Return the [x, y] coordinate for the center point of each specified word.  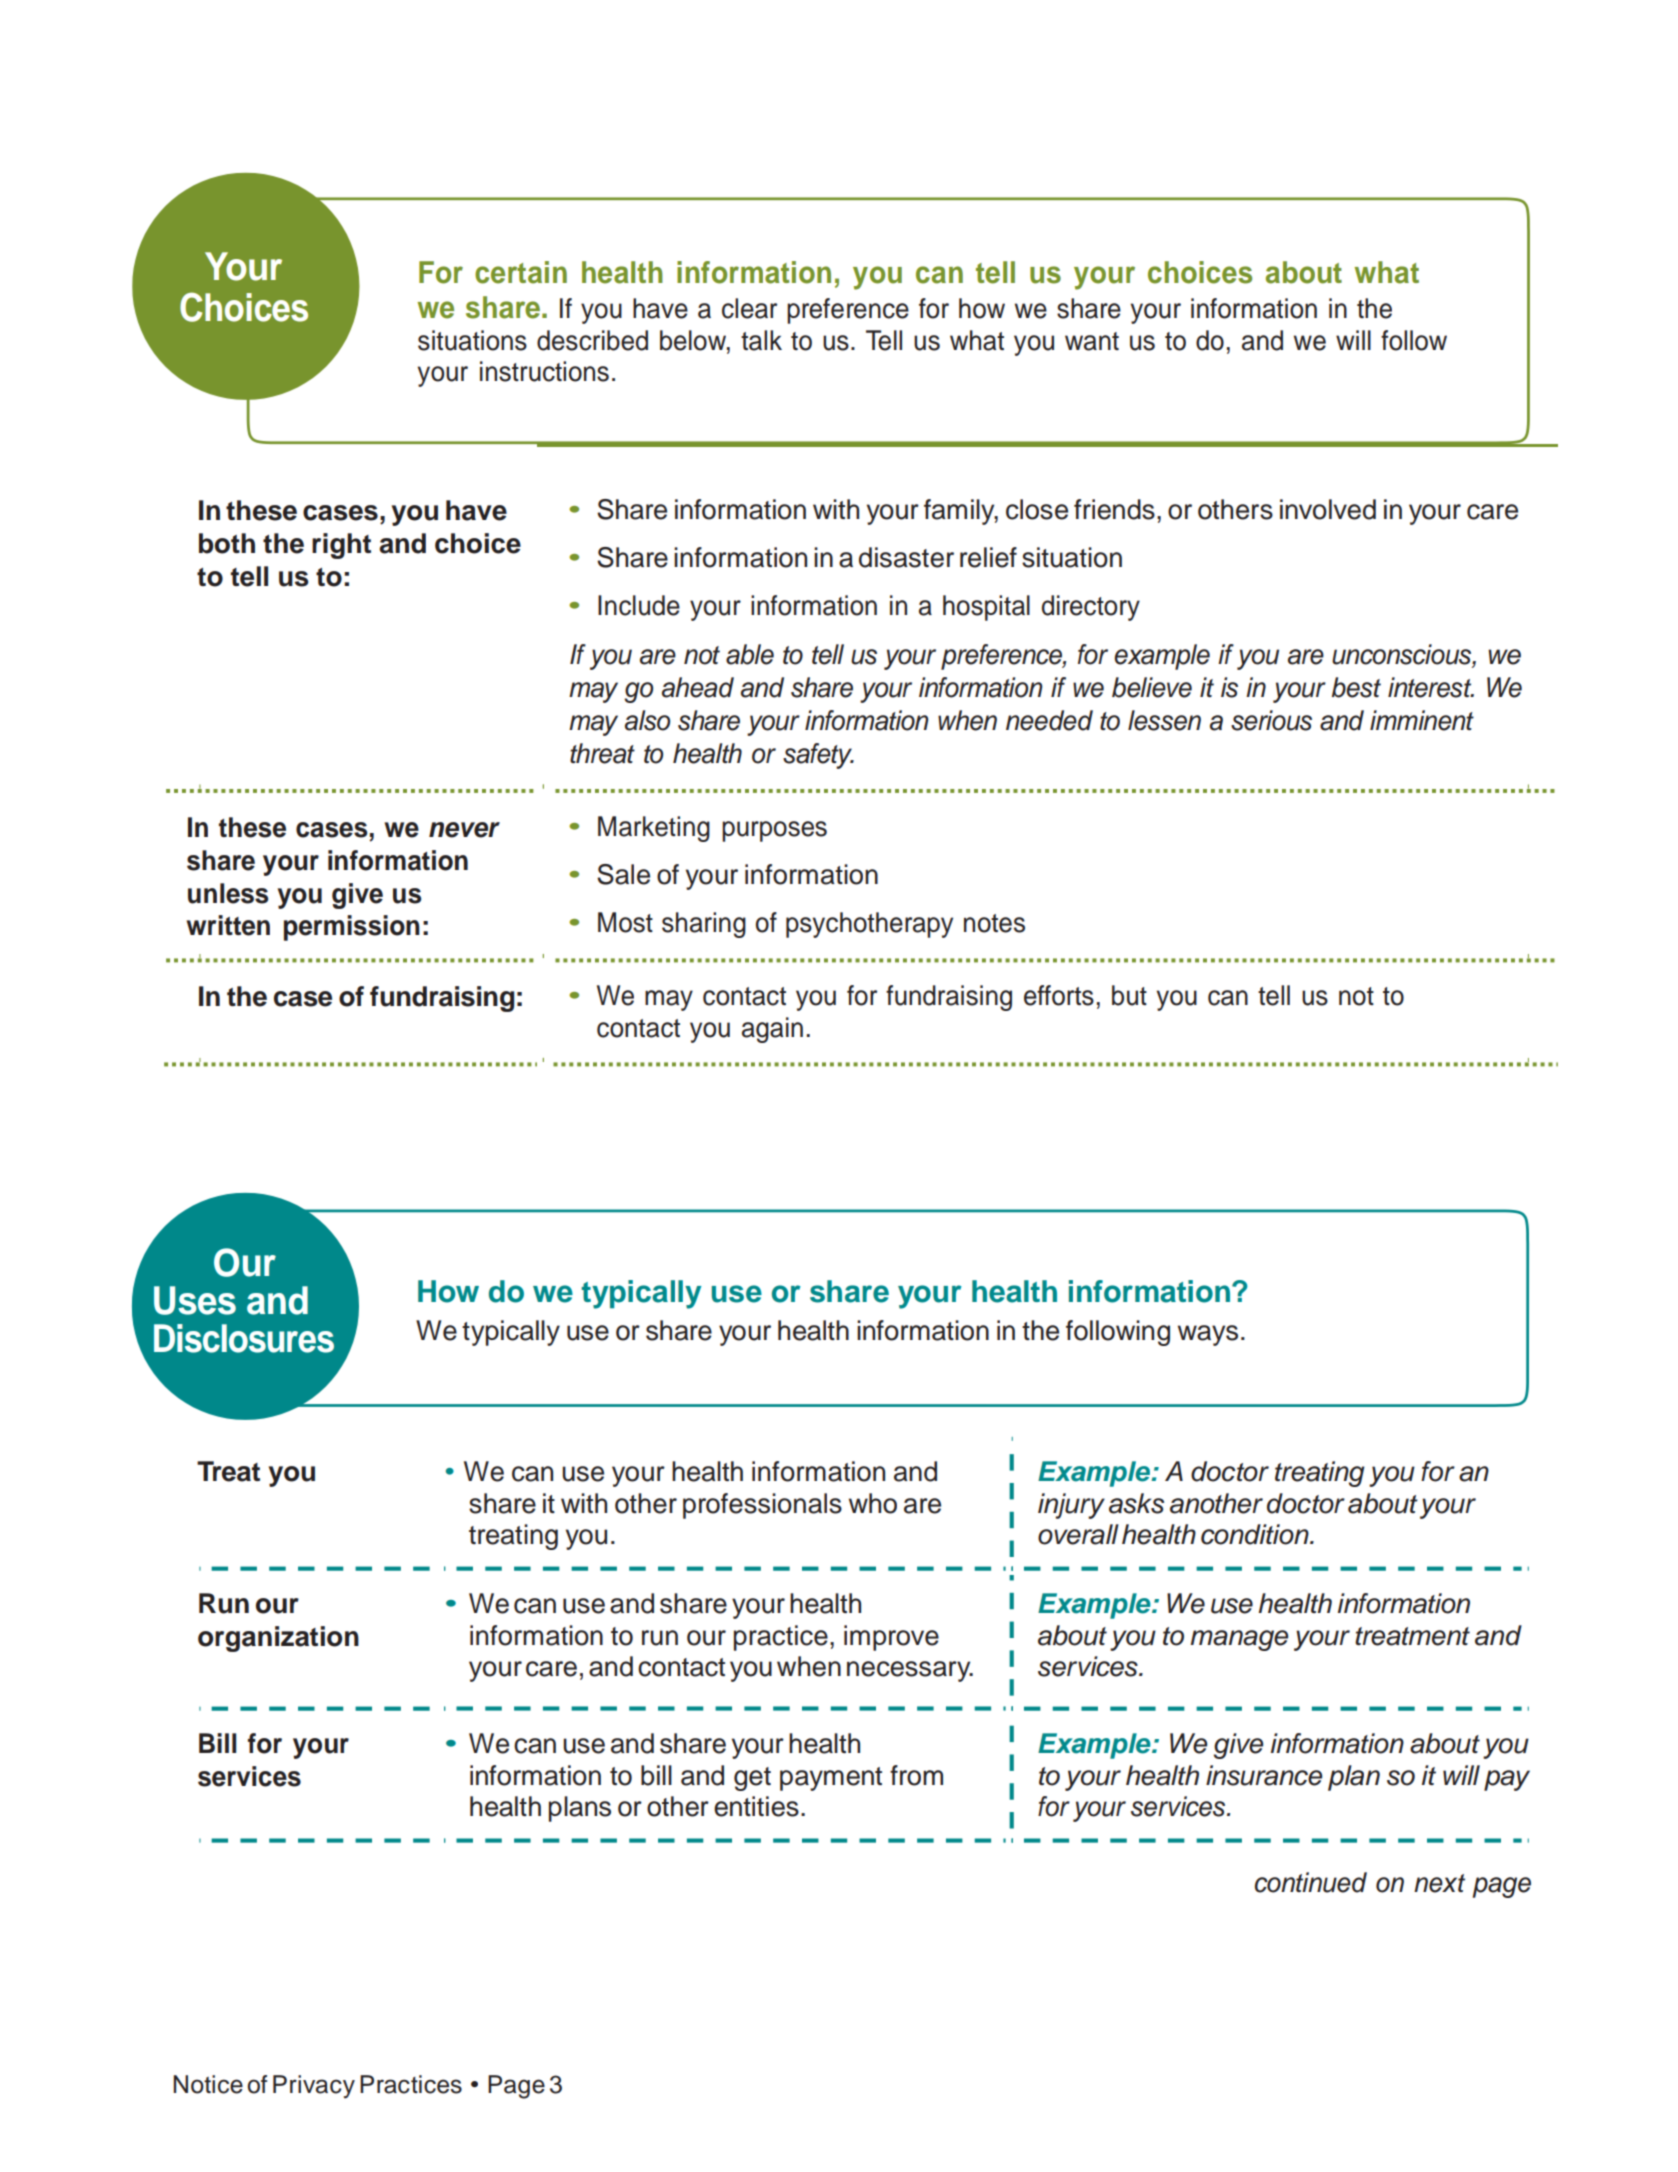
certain [521, 272]
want [1092, 341]
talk [761, 340]
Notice [208, 2084]
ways [1208, 1335]
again [772, 1030]
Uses [195, 1300]
